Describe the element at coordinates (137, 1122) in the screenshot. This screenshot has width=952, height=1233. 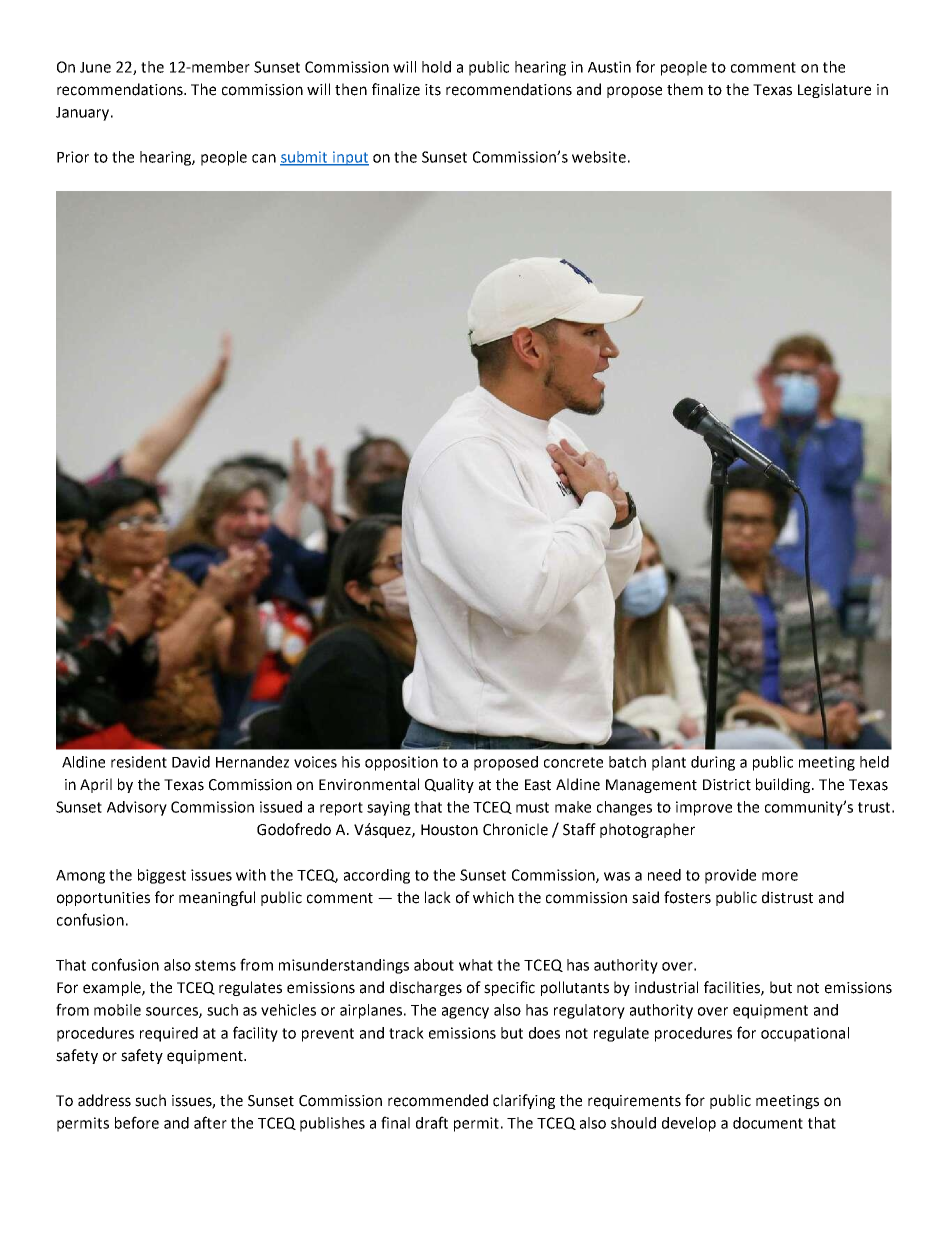
I see `before` at that location.
